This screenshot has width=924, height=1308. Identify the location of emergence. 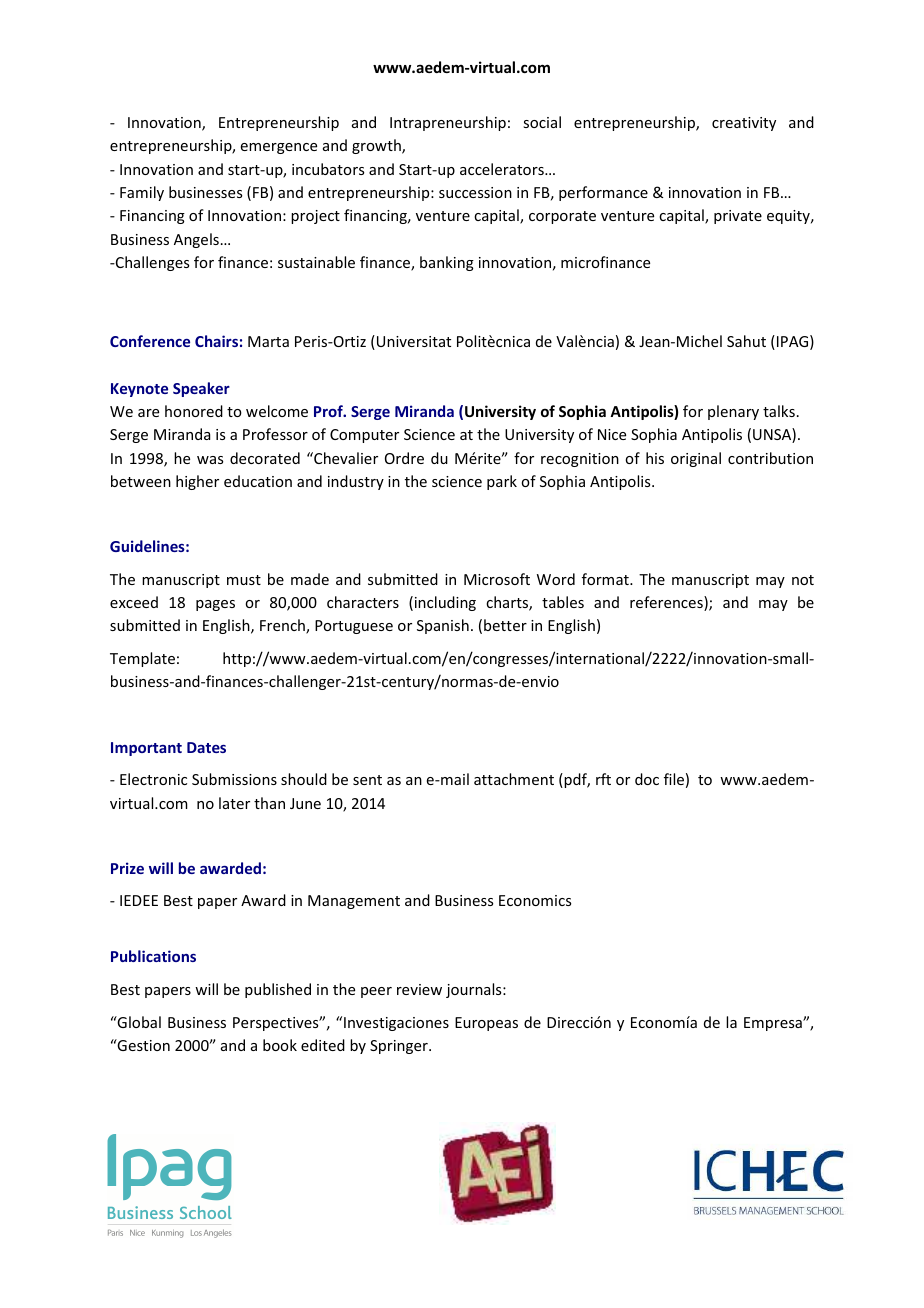
(279, 148).
